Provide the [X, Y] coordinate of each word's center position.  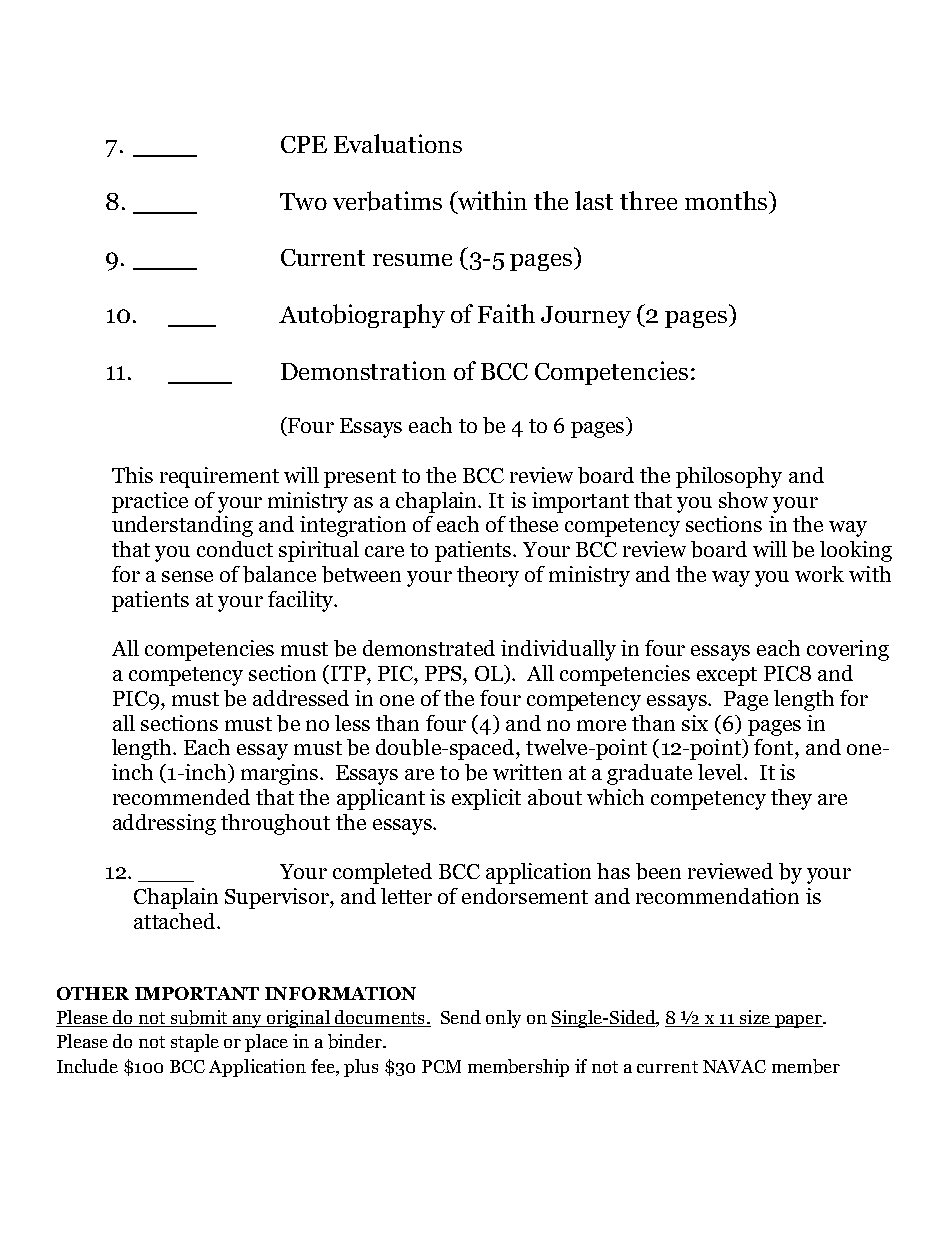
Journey [586, 317]
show [743, 500]
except [727, 676]
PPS [444, 673]
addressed [301, 698]
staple [195, 1043]
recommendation [717, 896]
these [533, 524]
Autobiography [362, 316]
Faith [506, 313]
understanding [182, 526]
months [726, 200]
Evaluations [398, 143]
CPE [304, 144]
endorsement [525, 896]
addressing [164, 824]
